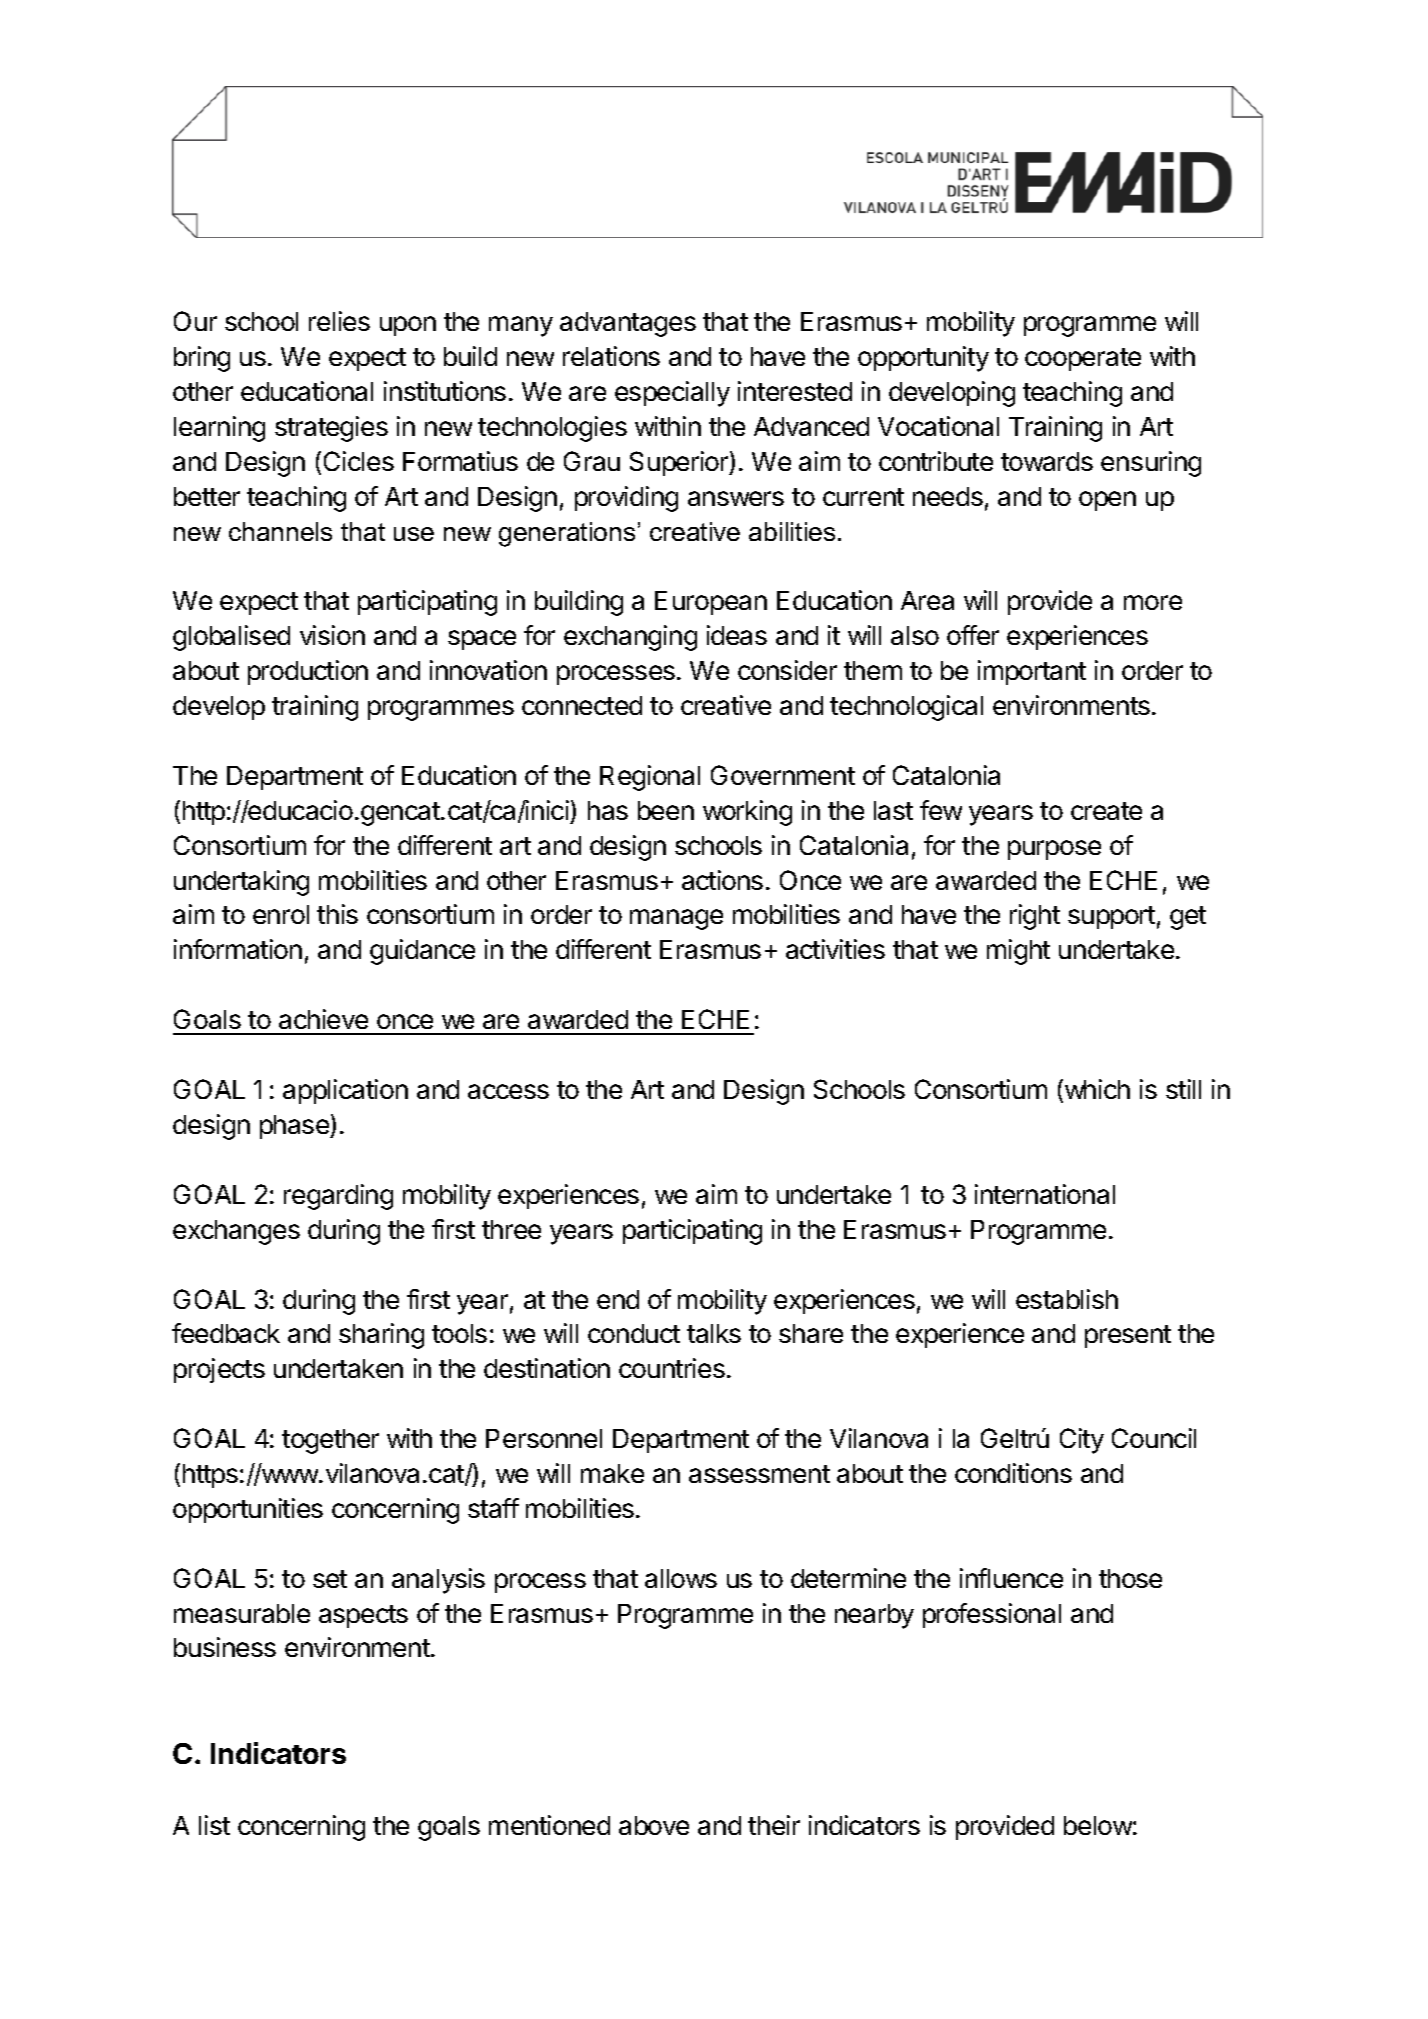 This image has height=2019, width=1428. What do you see at coordinates (1013, 1473) in the image?
I see `conditions` at bounding box center [1013, 1473].
